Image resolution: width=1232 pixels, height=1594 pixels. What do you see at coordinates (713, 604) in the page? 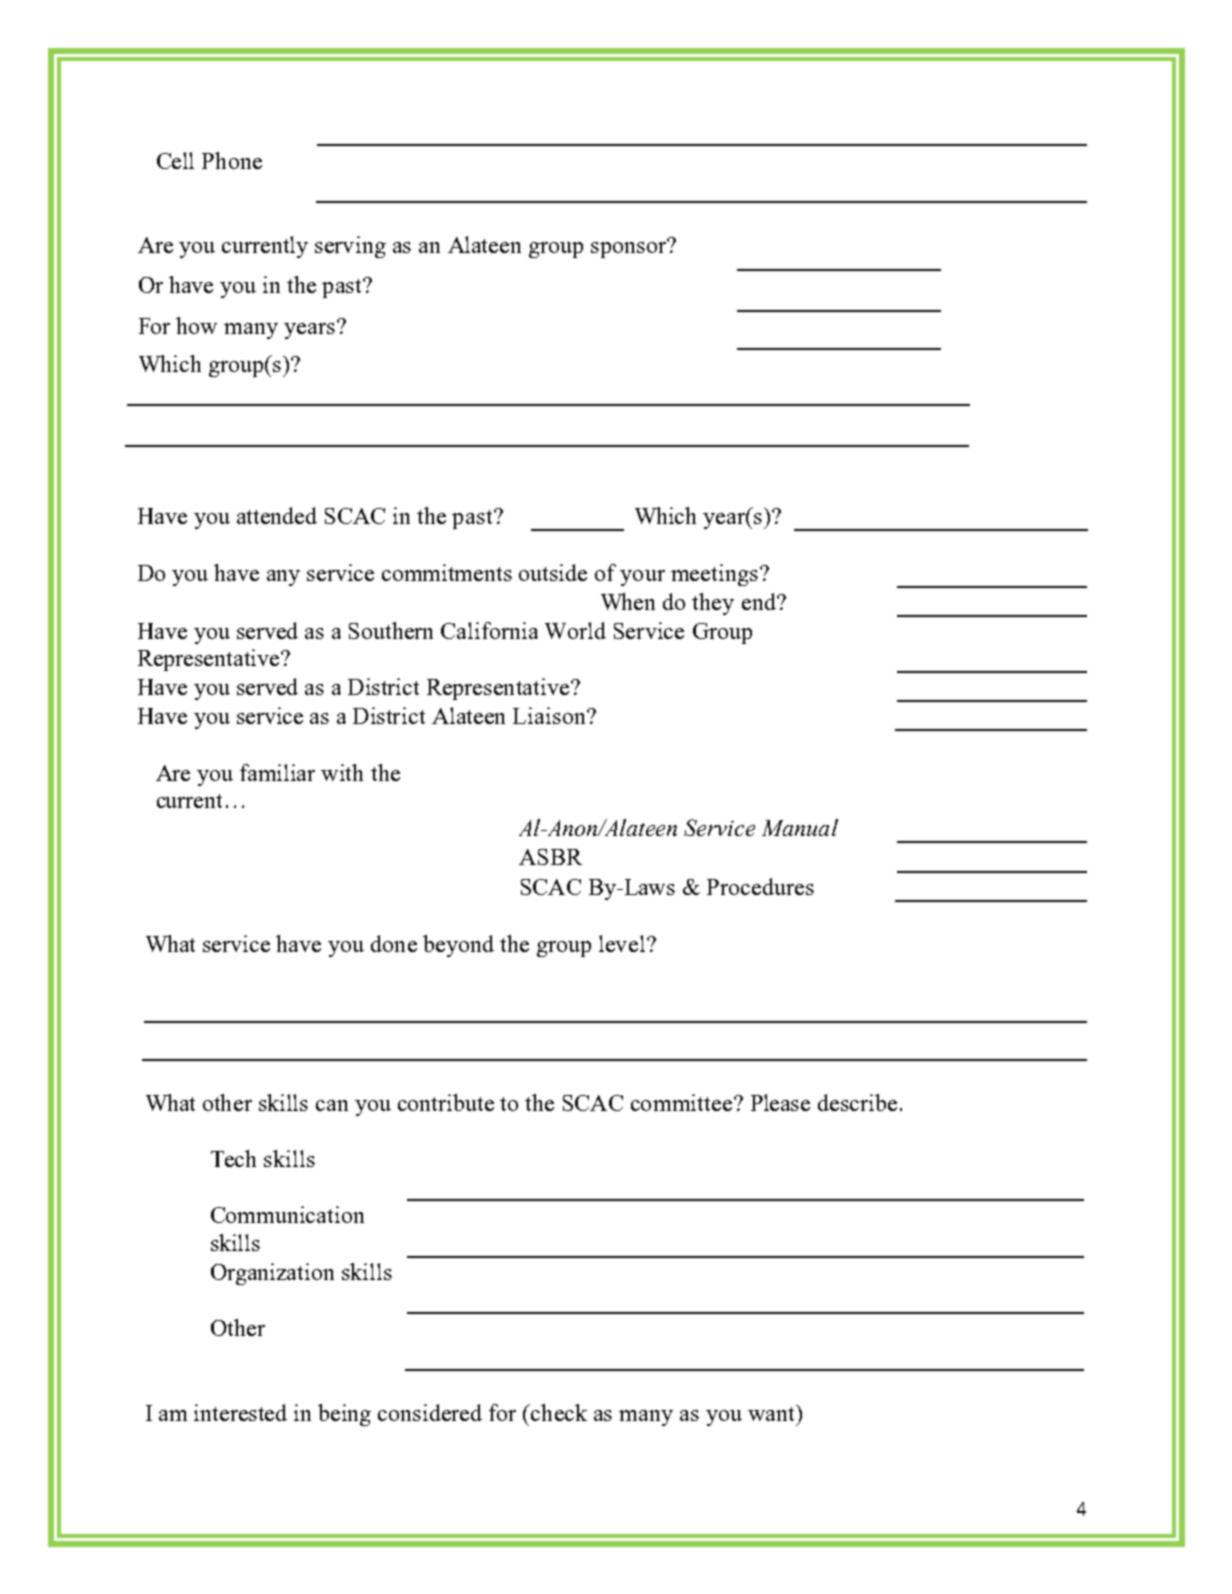
I see `they` at bounding box center [713, 604].
